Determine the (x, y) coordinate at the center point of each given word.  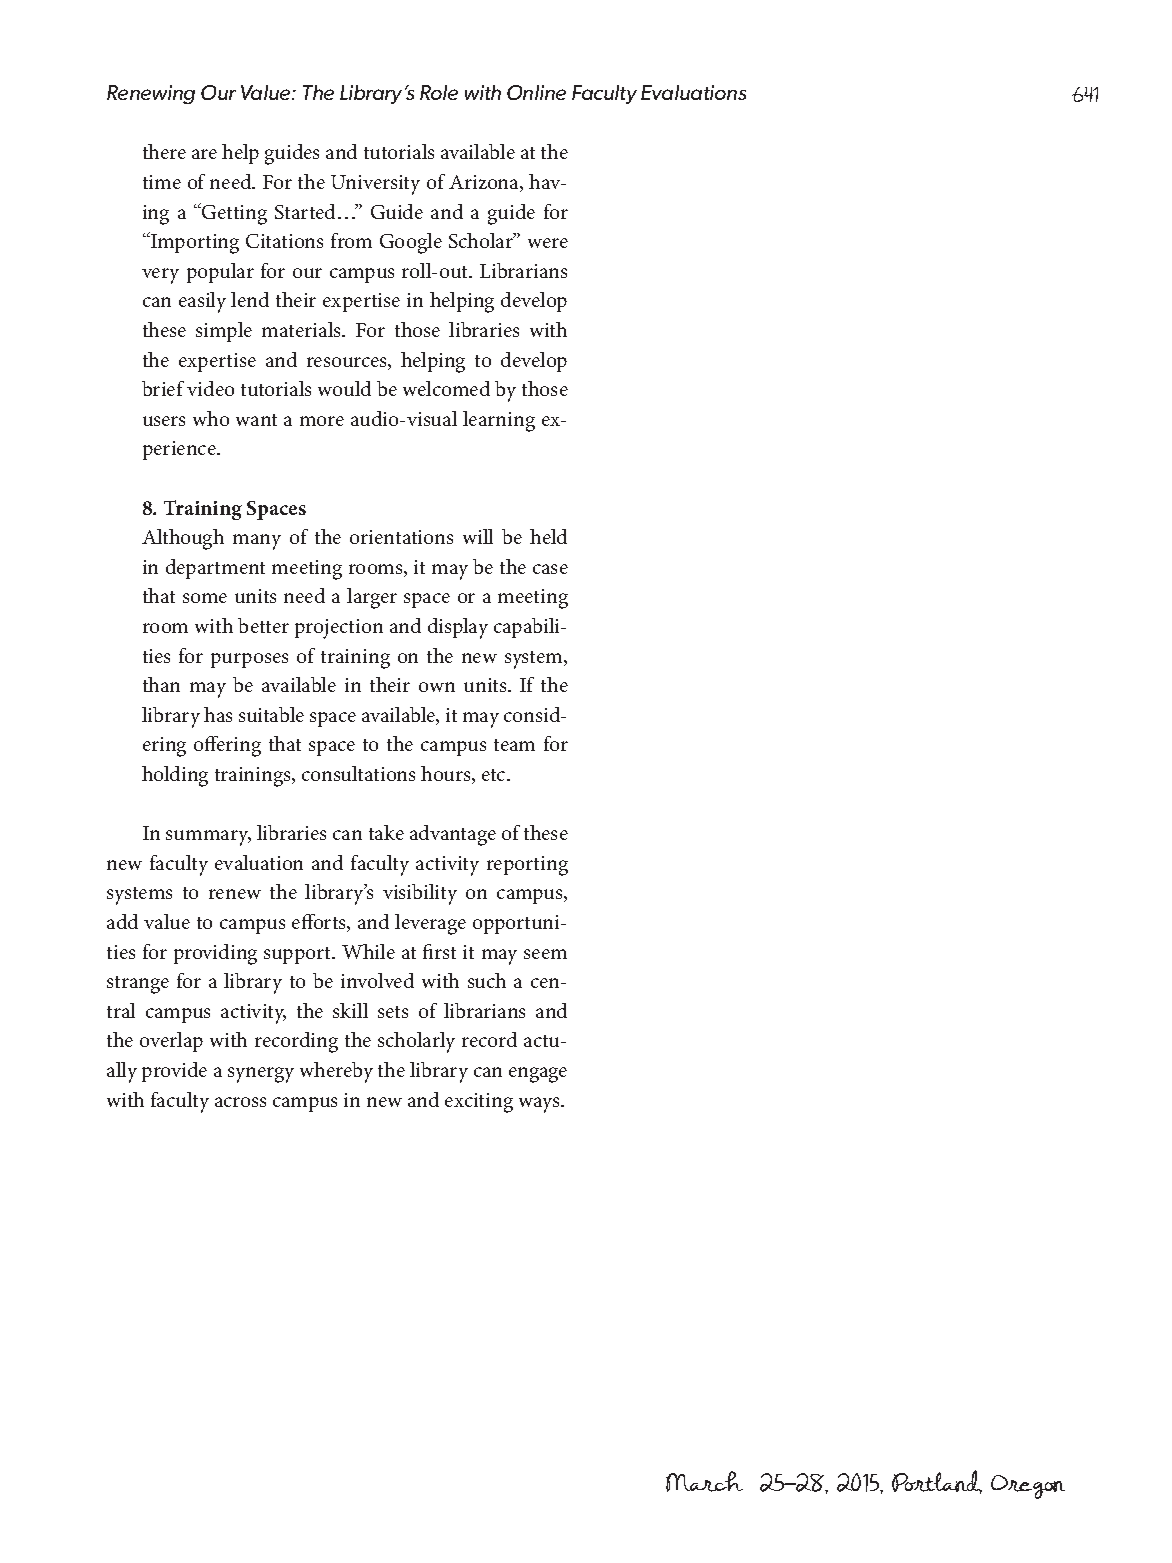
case (550, 569)
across (240, 1102)
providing (215, 954)
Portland (937, 1482)
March (704, 1481)
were (548, 243)
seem (545, 954)
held (548, 536)
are (204, 154)
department (215, 569)
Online (536, 92)
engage (538, 1075)
